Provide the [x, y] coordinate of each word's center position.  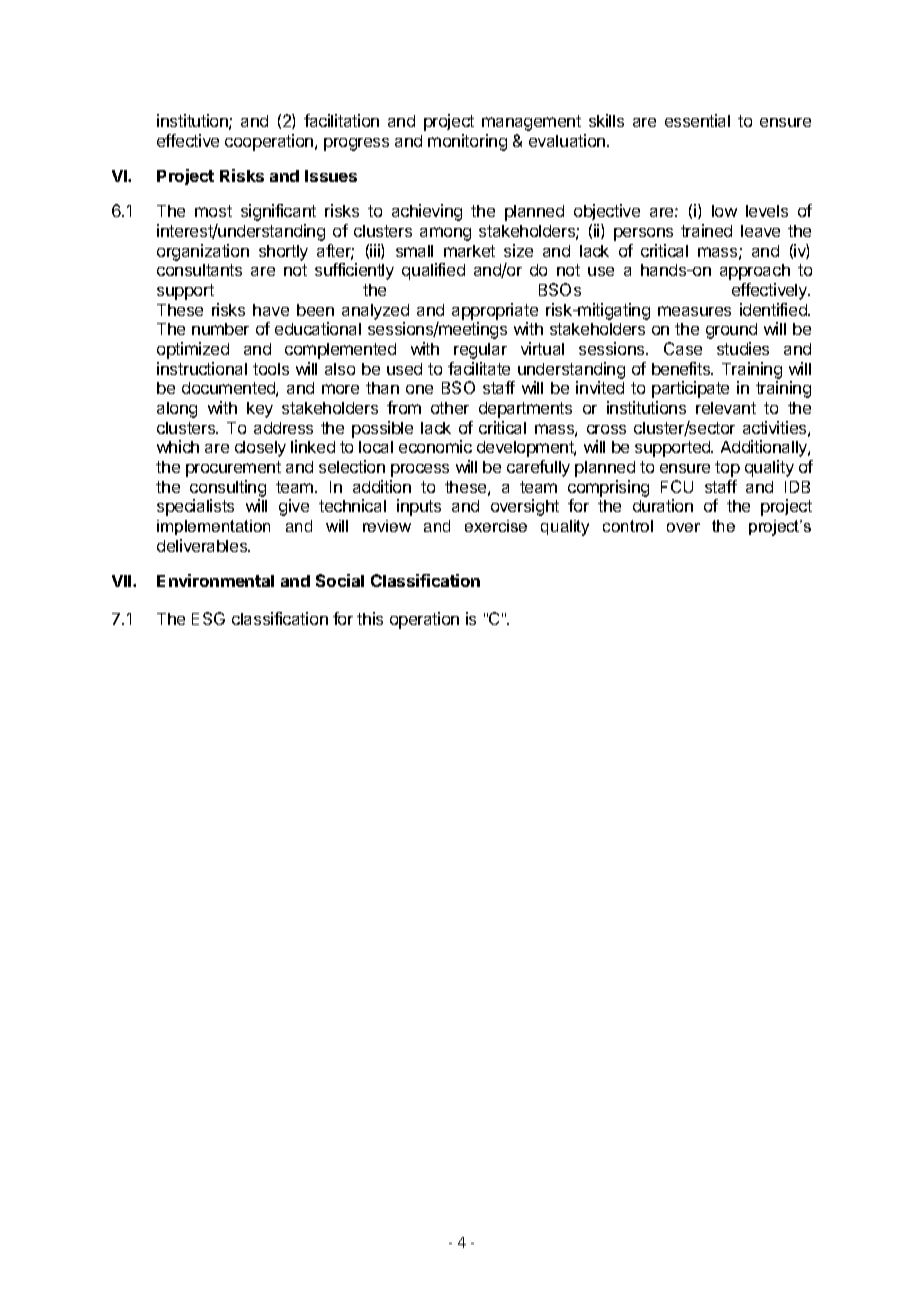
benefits [682, 368]
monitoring [467, 142]
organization [203, 252]
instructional [202, 368]
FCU [677, 486]
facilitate [479, 368]
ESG [208, 618]
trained [706, 230]
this [370, 618]
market [469, 251]
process [420, 470]
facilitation [341, 120]
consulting [228, 488]
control [628, 526]
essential [697, 120]
